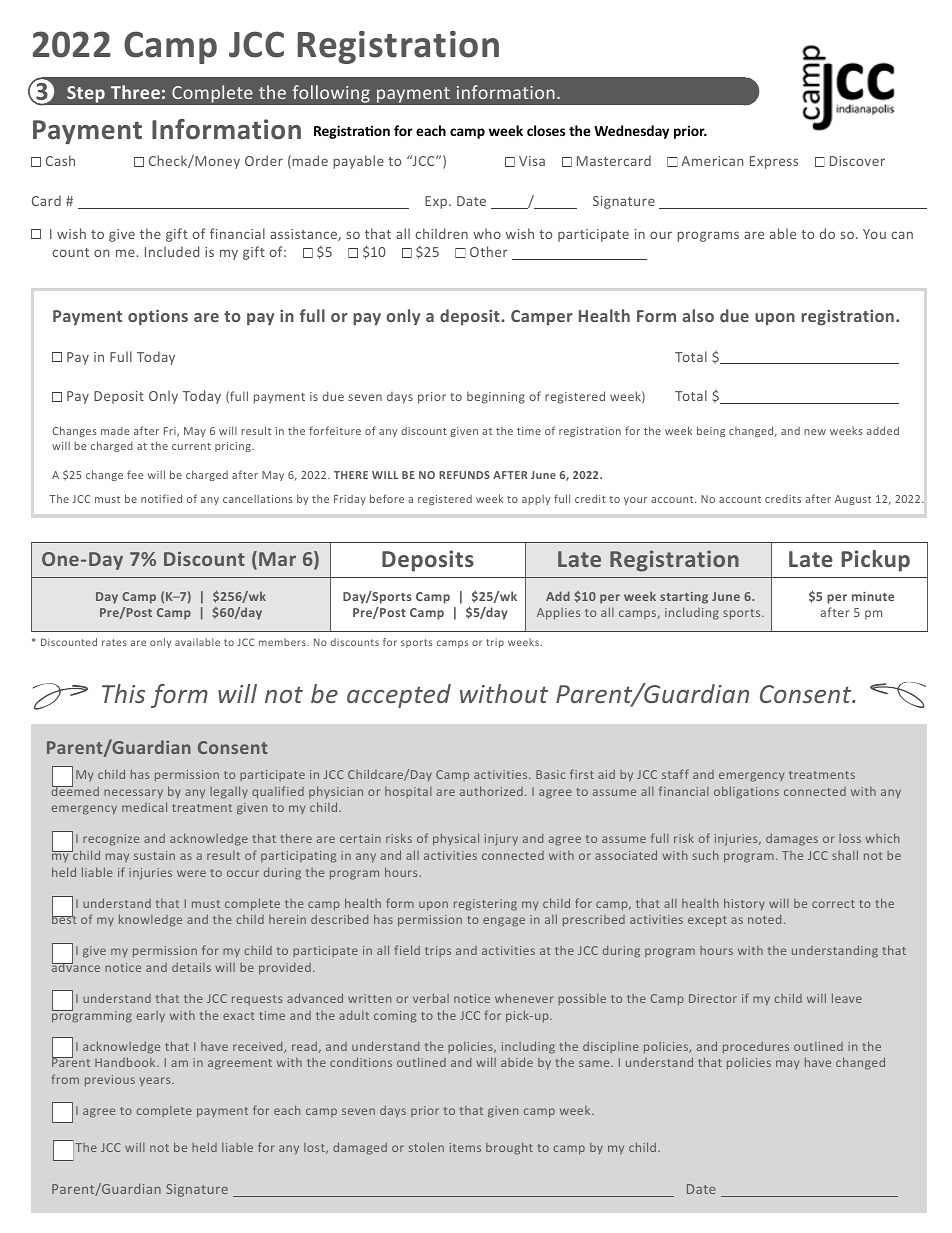 The image size is (952, 1233). I want to click on Applies, so click(558, 614).
